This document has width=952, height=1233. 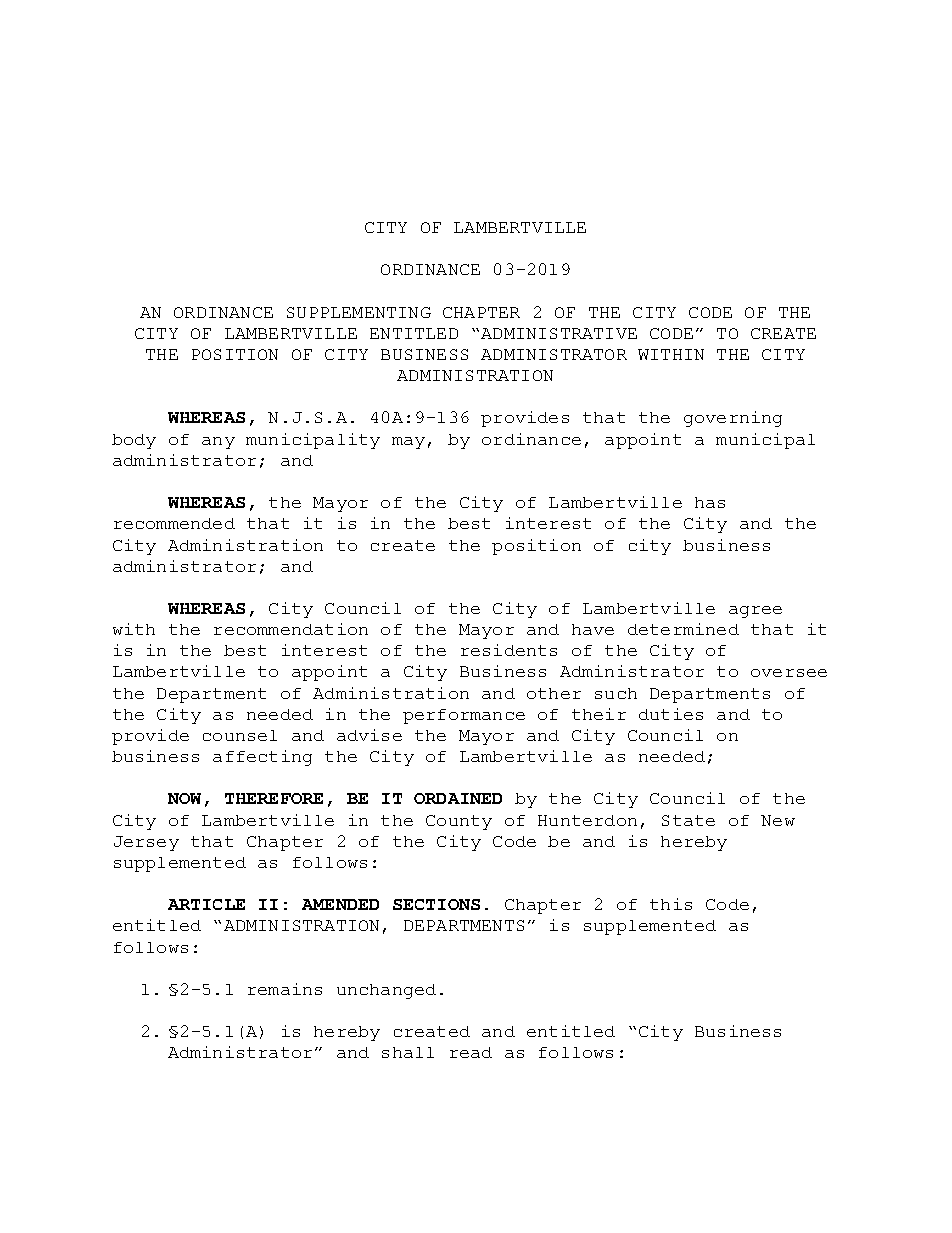 I want to click on ADMINISTRATIVE, so click(x=559, y=333).
